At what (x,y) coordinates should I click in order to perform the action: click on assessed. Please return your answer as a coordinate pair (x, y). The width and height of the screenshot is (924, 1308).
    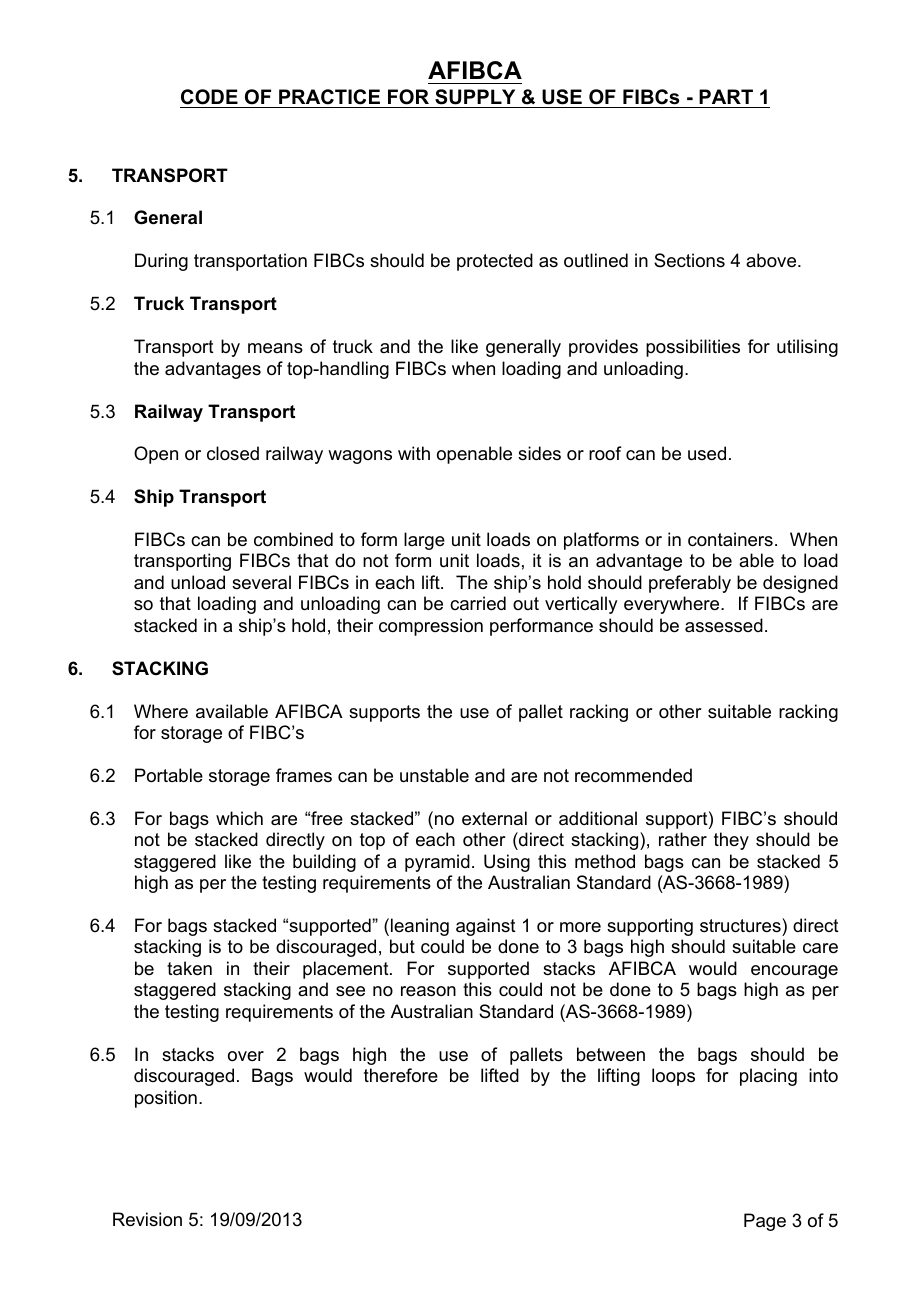
    Looking at the image, I should click on (724, 625).
